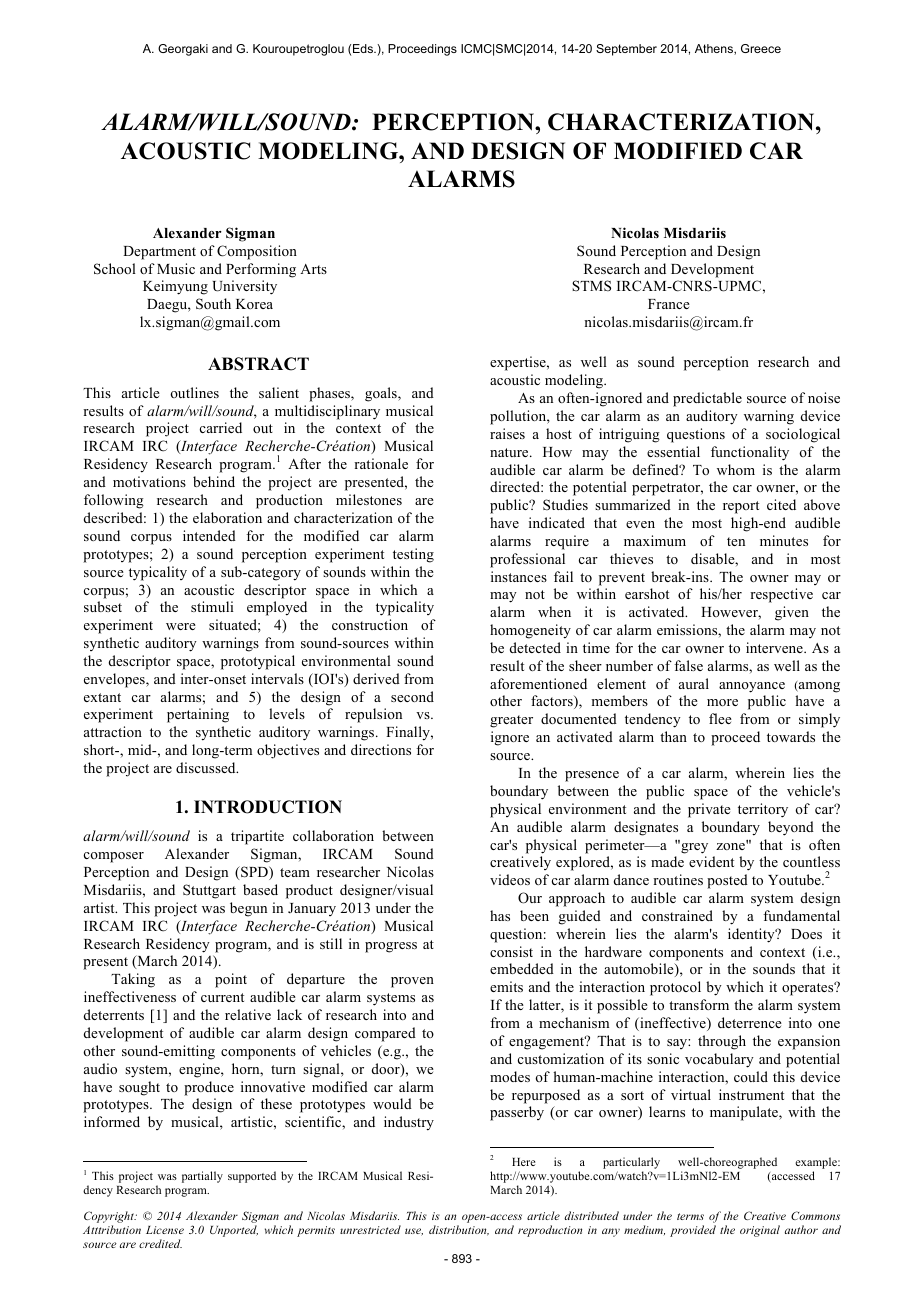 The width and height of the image is (924, 1308). What do you see at coordinates (715, 49) in the image?
I see `Athens` at bounding box center [715, 49].
